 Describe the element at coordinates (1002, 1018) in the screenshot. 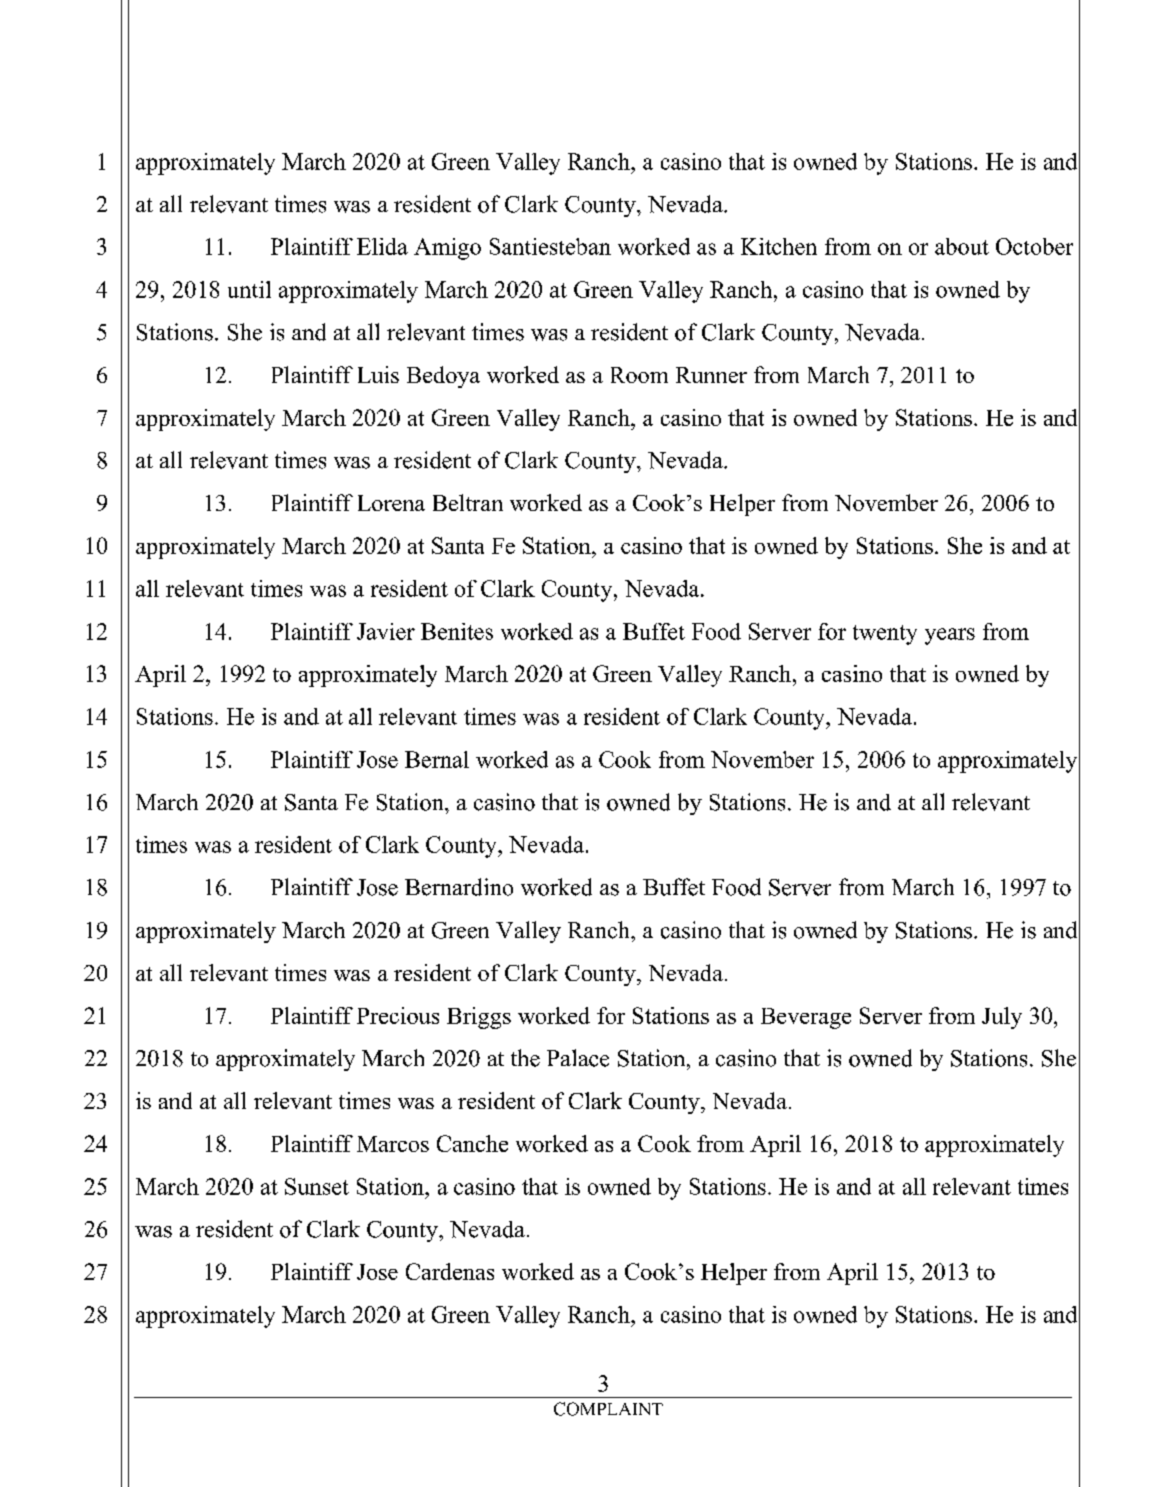

I see `July` at that location.
